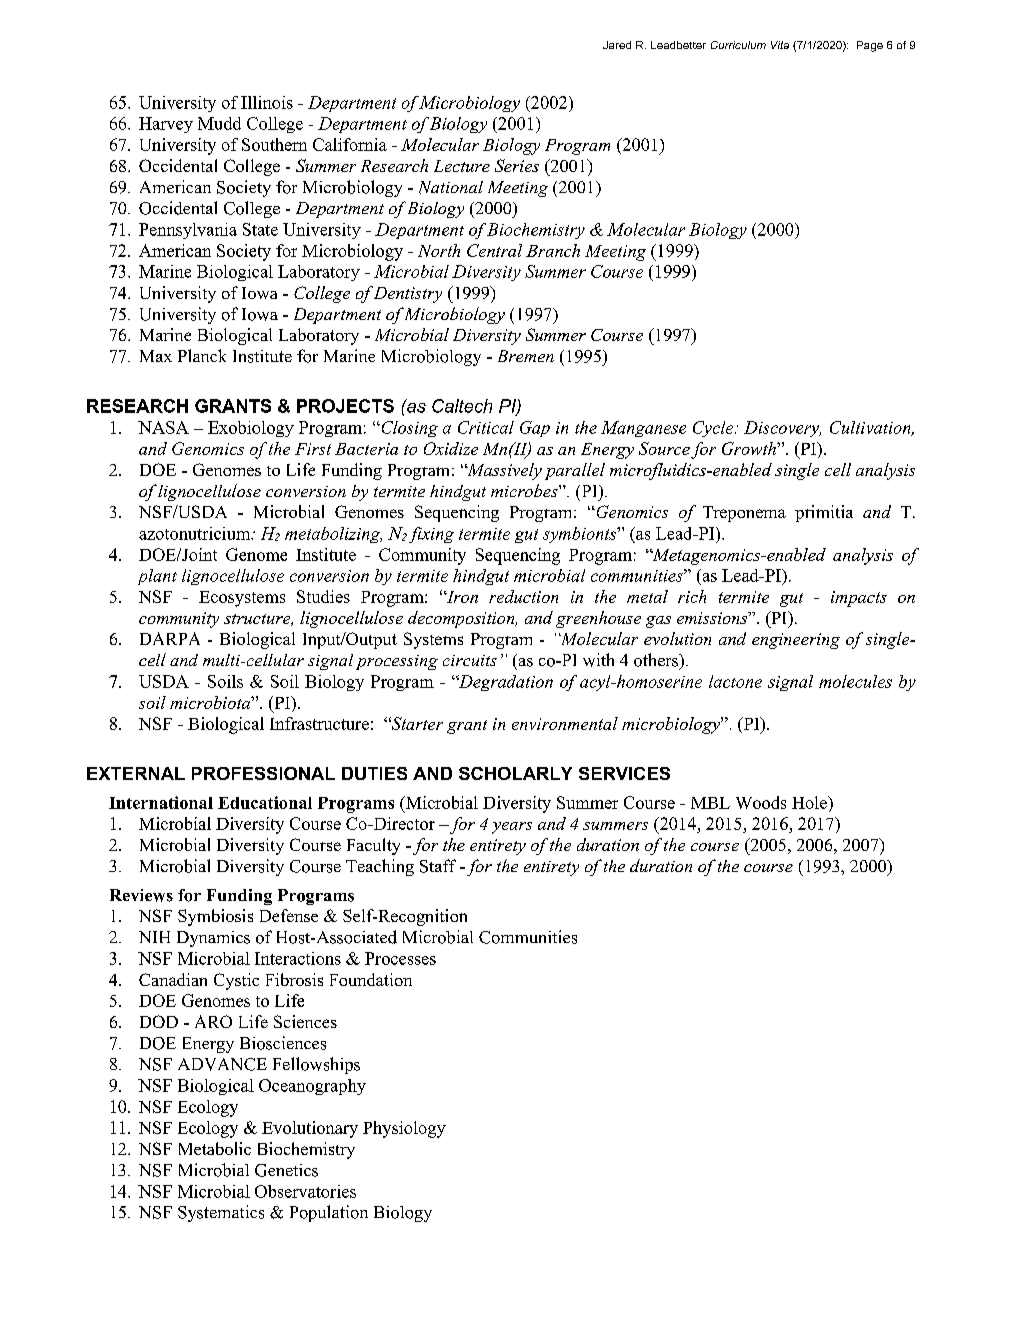 This page has height=1325, width=1024. I want to click on Series, so click(517, 165).
